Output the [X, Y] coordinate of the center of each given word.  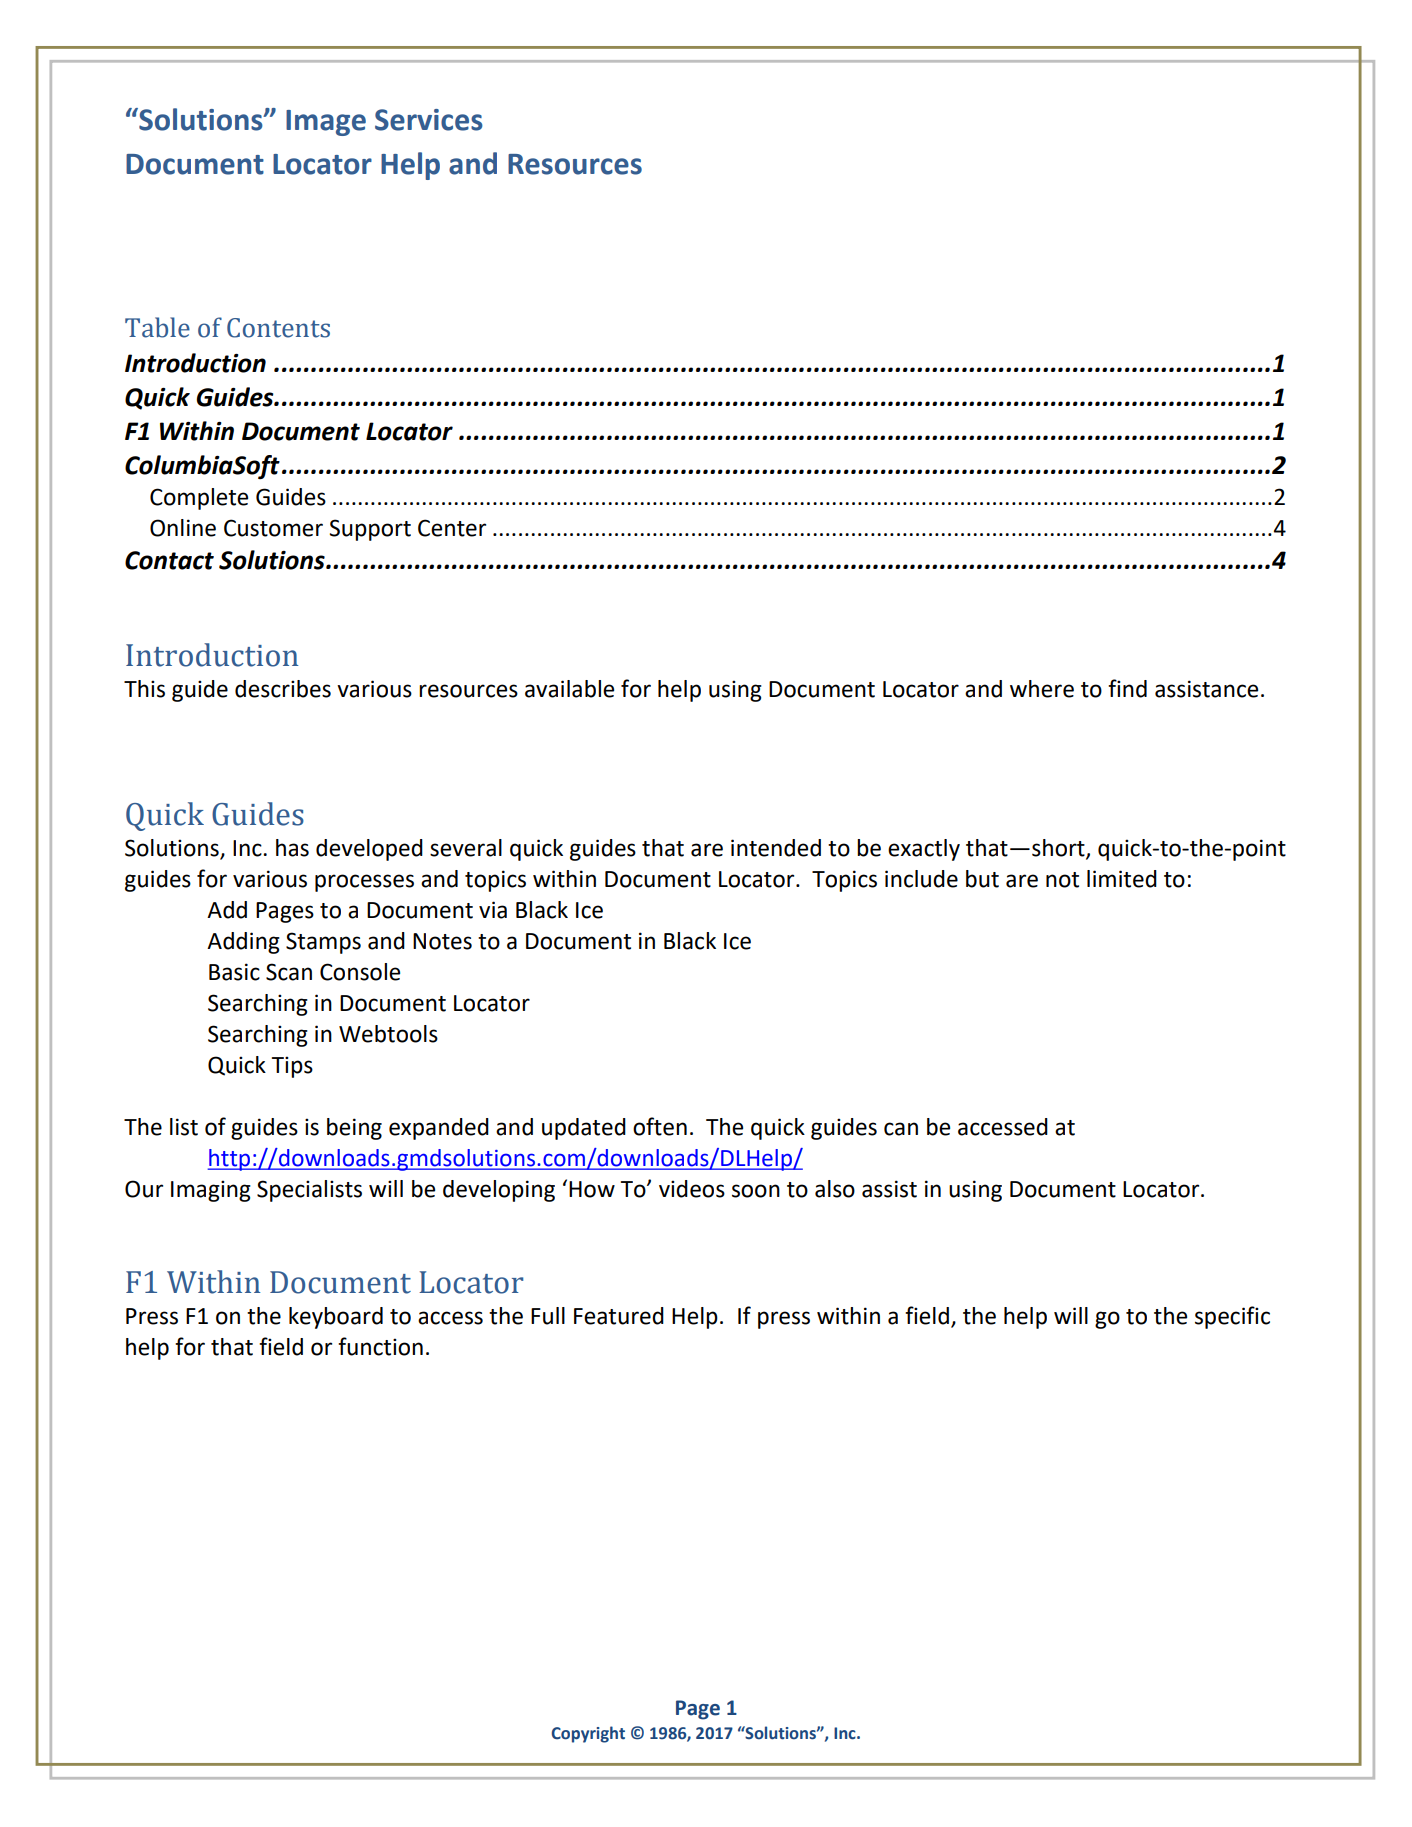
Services [429, 120]
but [982, 879]
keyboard [336, 1318]
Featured [619, 1316]
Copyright [588, 1734]
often [660, 1126]
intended [776, 848]
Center [452, 528]
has [292, 848]
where [1042, 689]
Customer [273, 528]
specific [1232, 1317]
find [1127, 688]
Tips [292, 1067]
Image [326, 123]
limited [1122, 879]
